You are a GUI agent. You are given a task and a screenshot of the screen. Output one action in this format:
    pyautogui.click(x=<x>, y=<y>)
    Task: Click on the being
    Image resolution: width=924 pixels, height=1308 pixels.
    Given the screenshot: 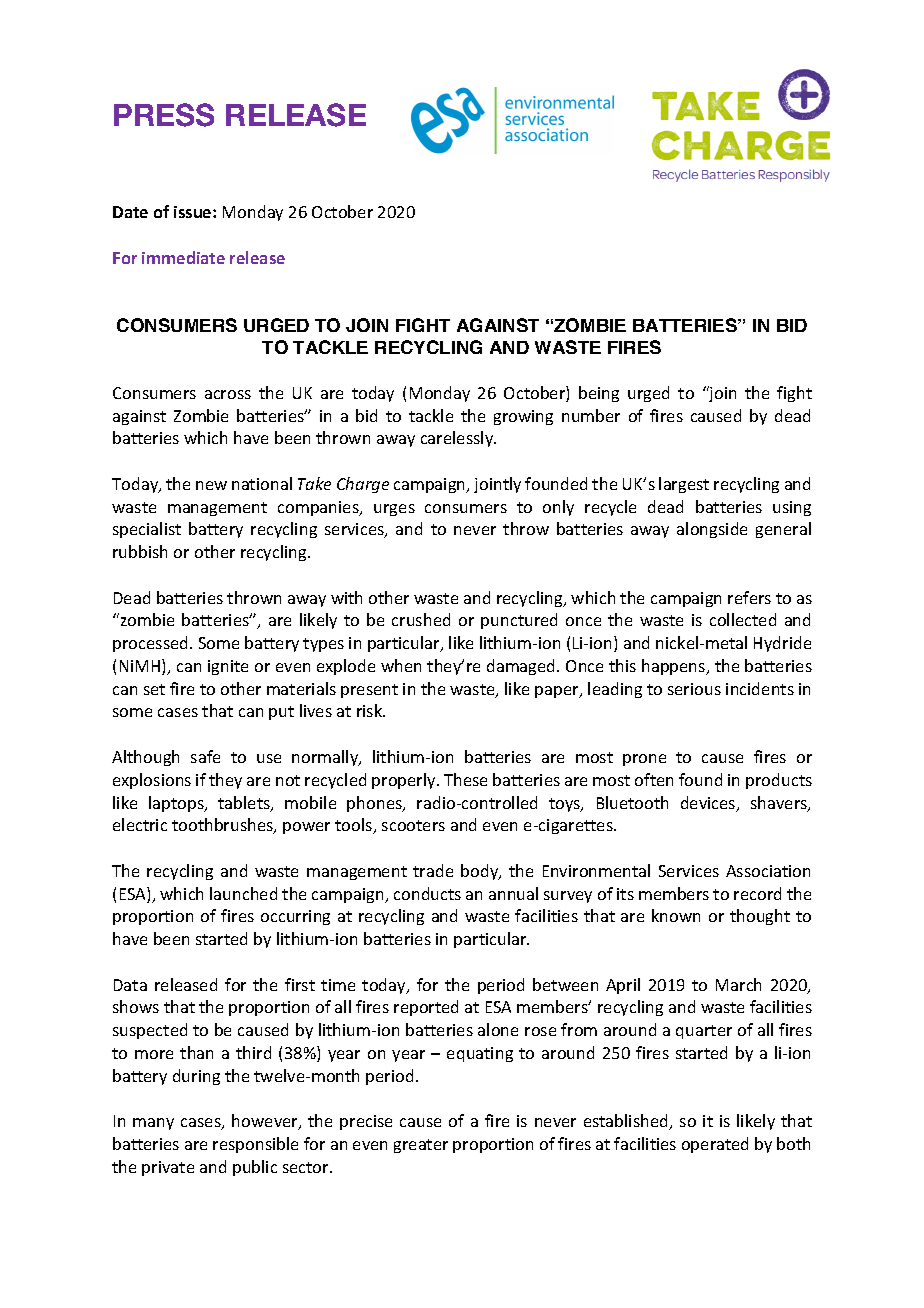 What is the action you would take?
    pyautogui.click(x=599, y=394)
